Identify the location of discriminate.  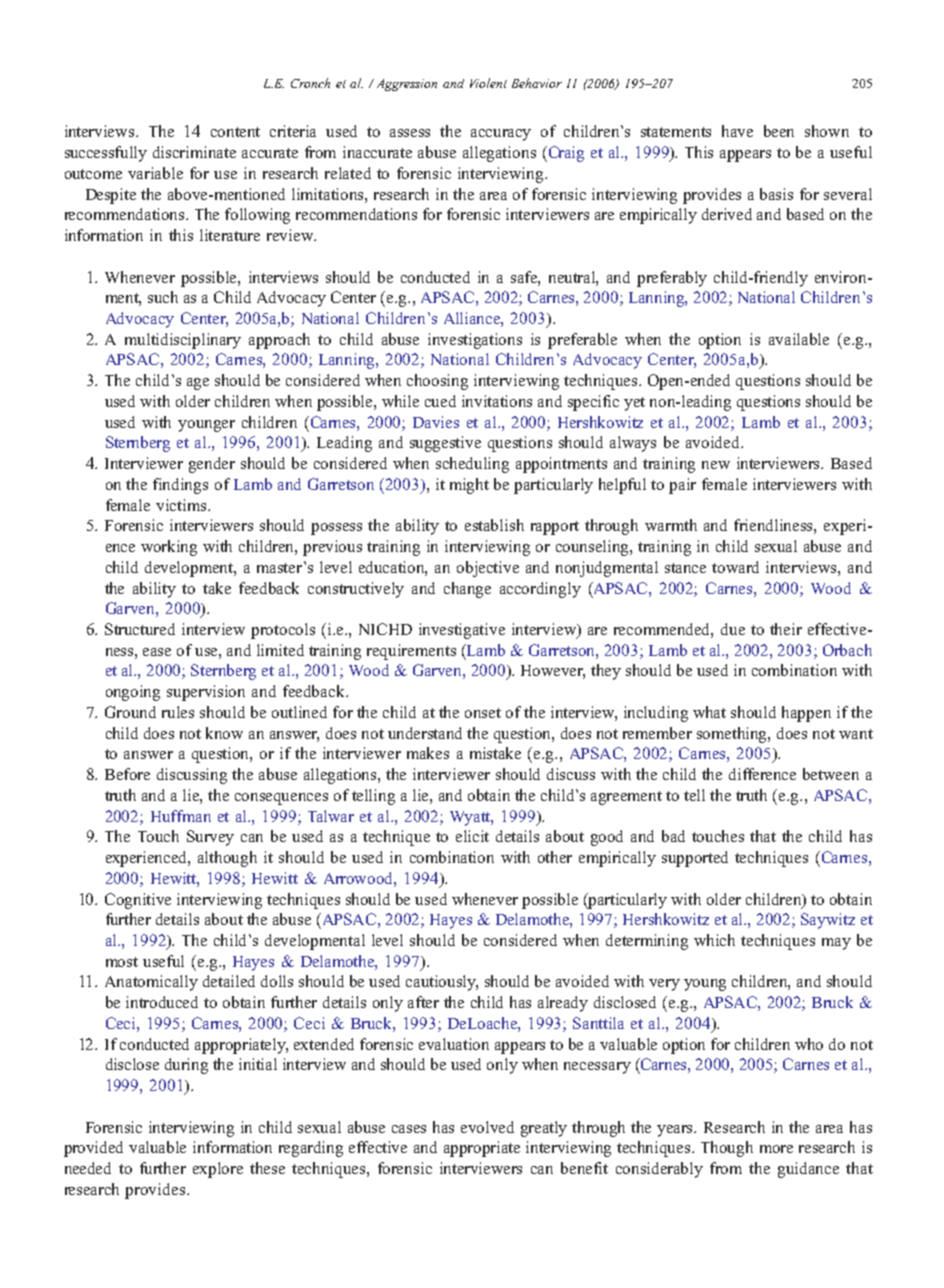
(194, 152).
